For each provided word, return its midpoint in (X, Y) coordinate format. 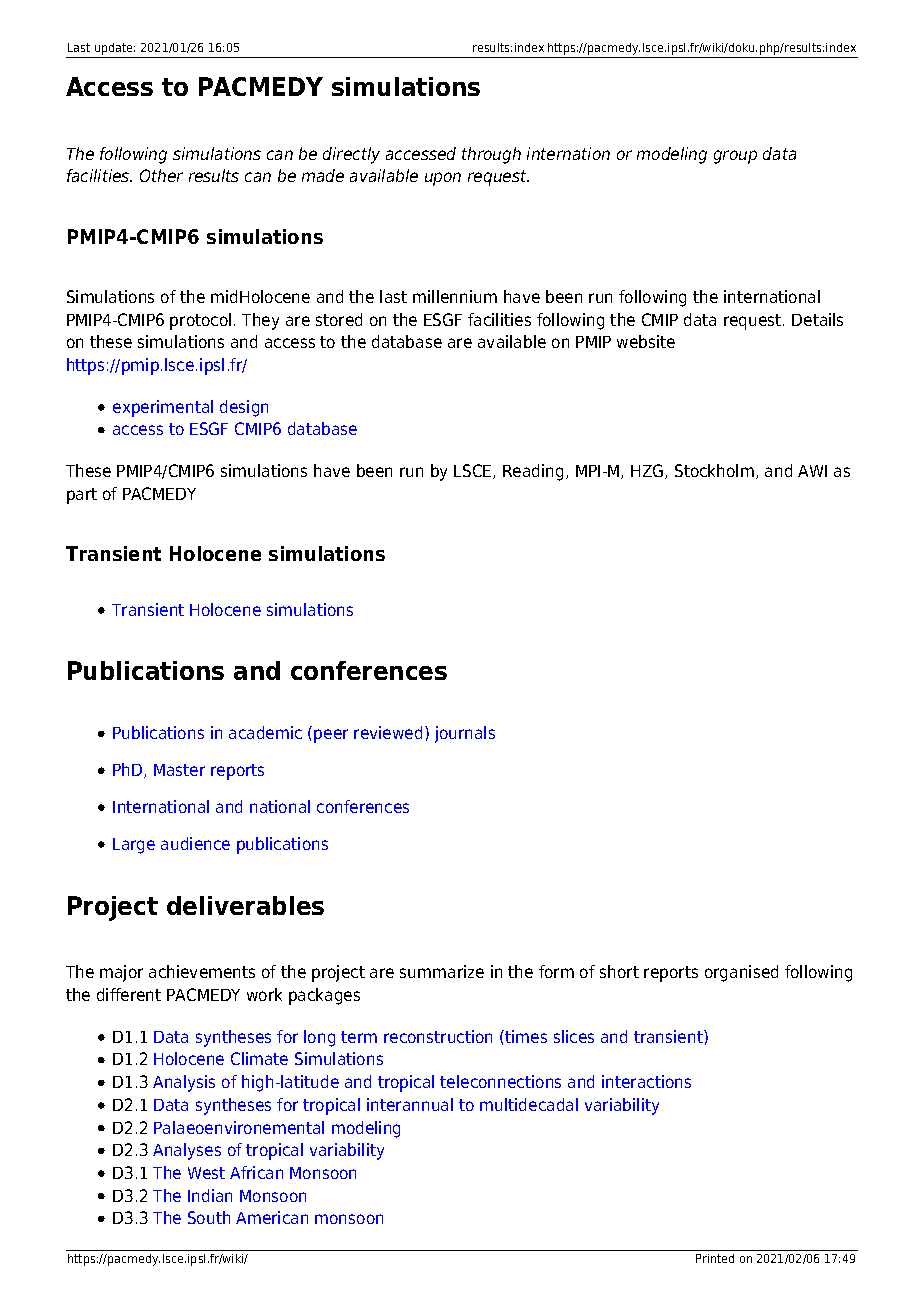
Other (161, 175)
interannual (410, 1104)
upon (443, 179)
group (735, 157)
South (209, 1217)
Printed (715, 1258)
